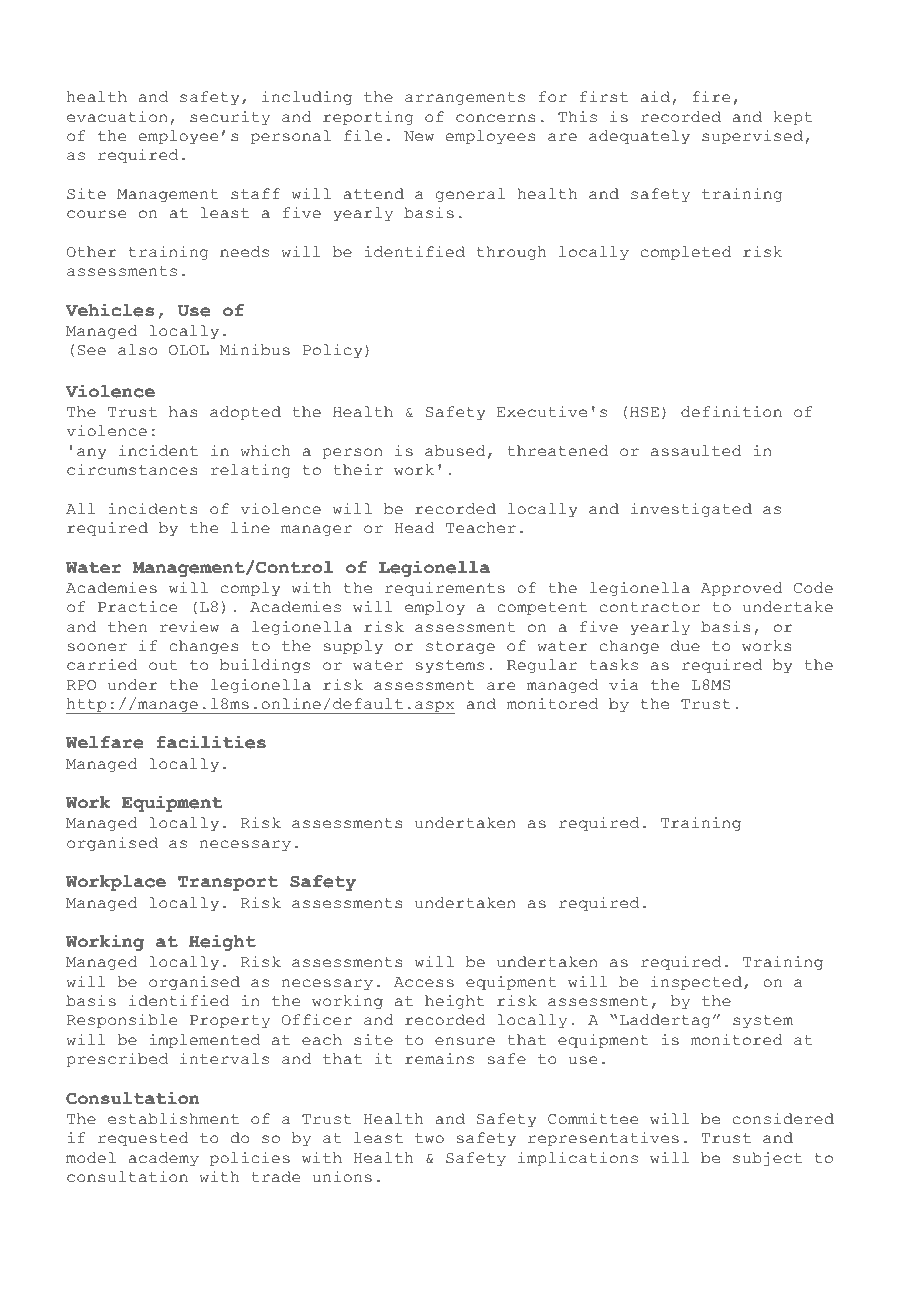 The image size is (924, 1307). I want to click on supervised, so click(752, 137).
